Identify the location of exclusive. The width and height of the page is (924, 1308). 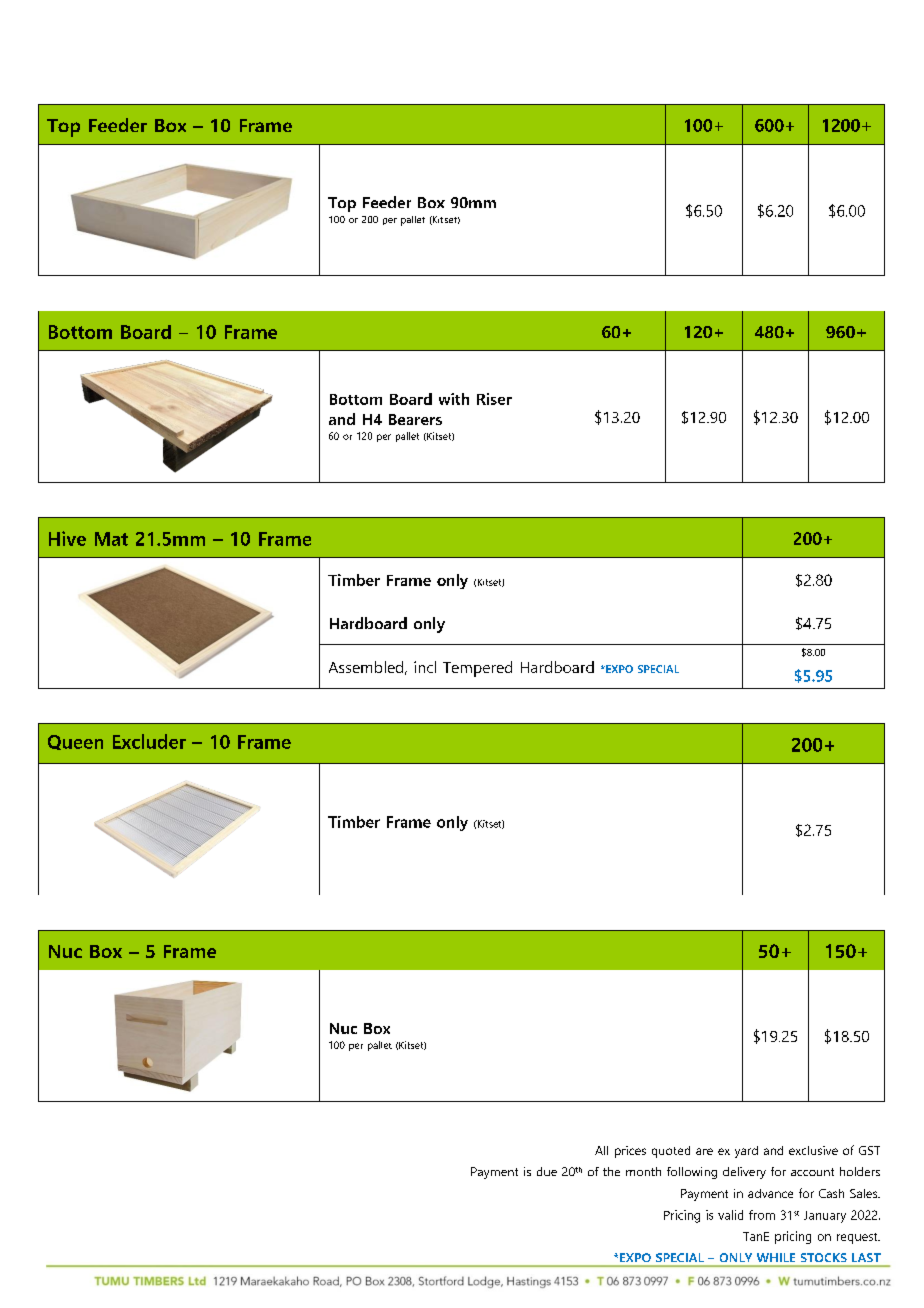
(813, 1150).
